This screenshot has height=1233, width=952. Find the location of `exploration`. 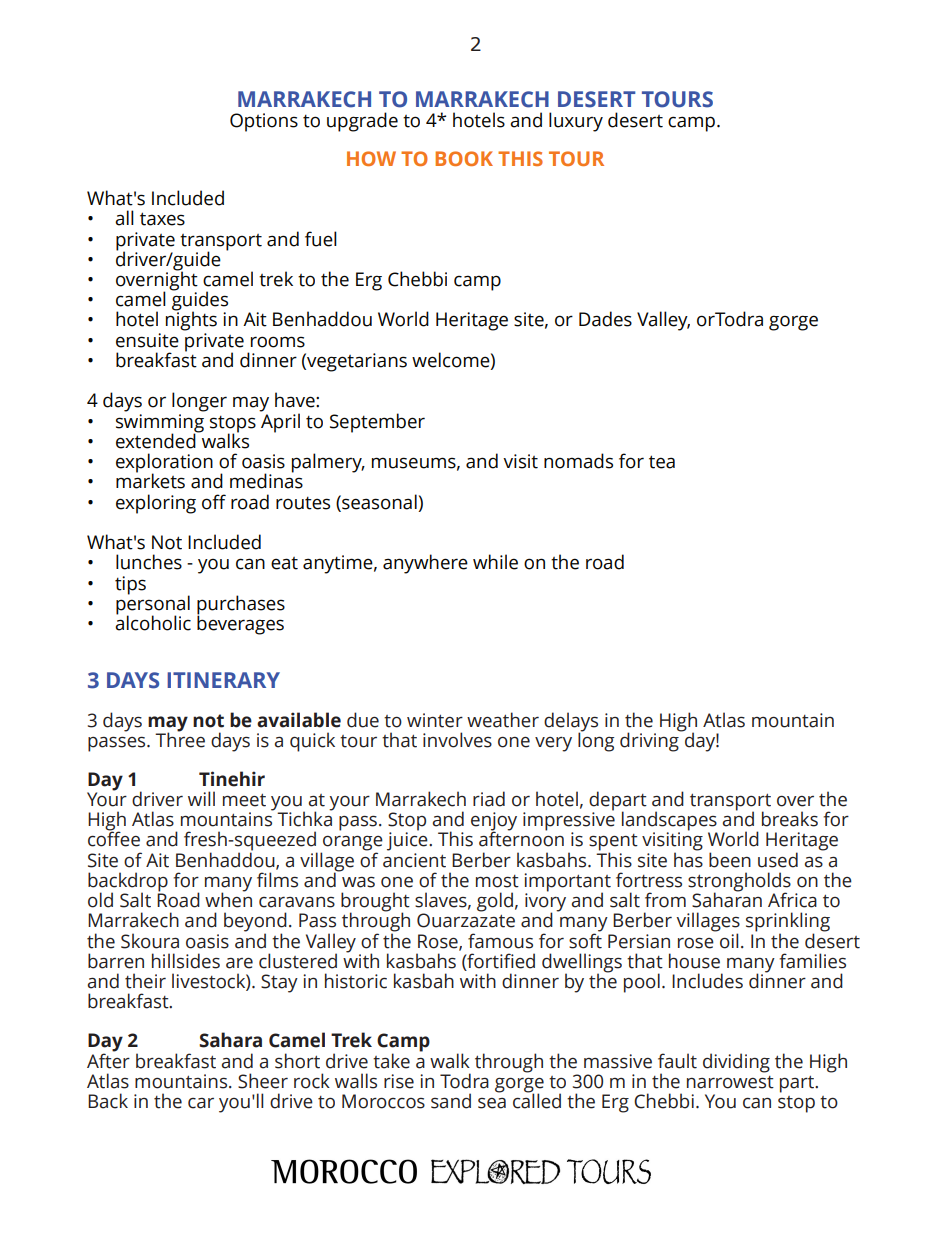

exploration is located at coordinates (164, 464).
